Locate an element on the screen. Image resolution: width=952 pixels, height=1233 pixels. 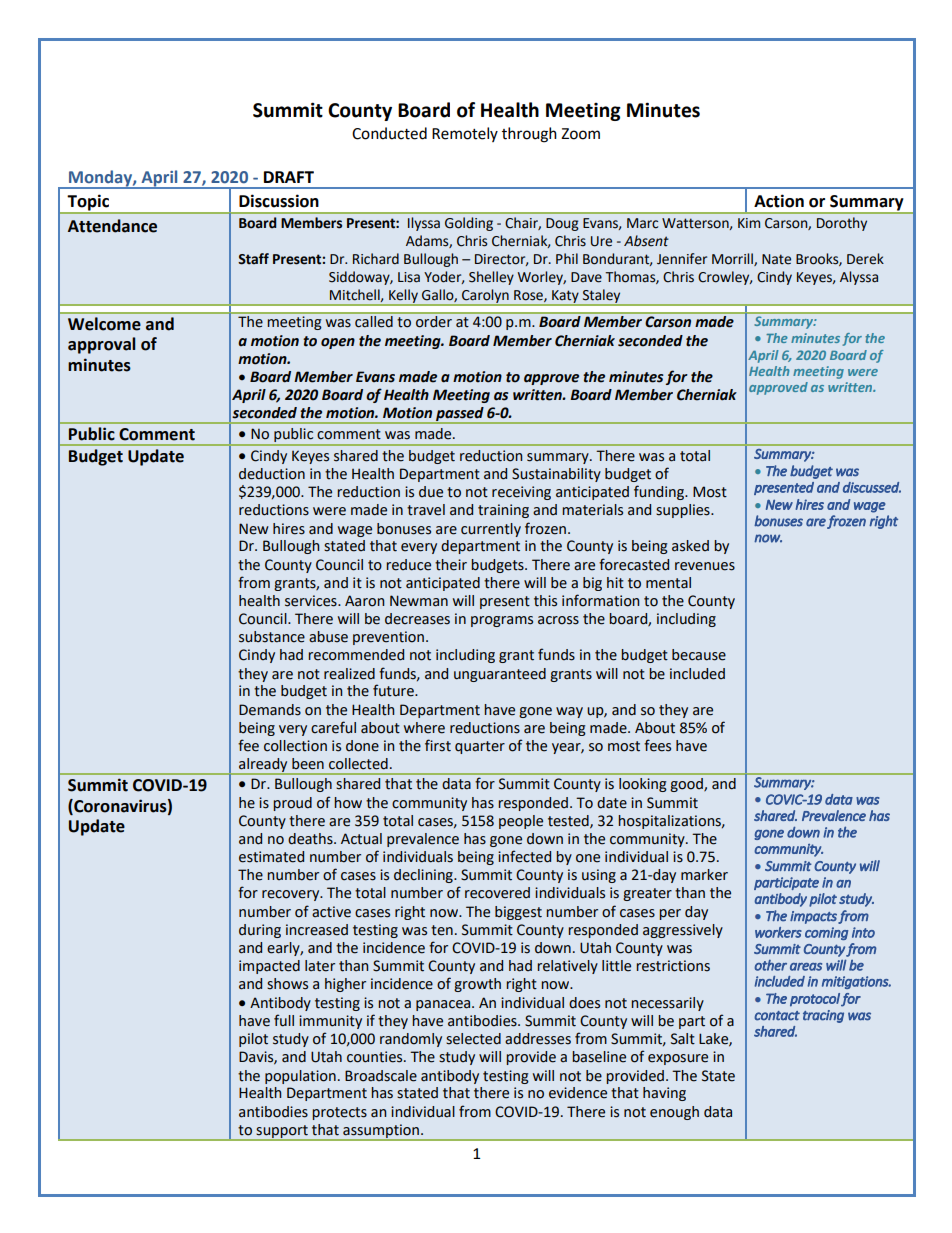
substance is located at coordinates (272, 637).
